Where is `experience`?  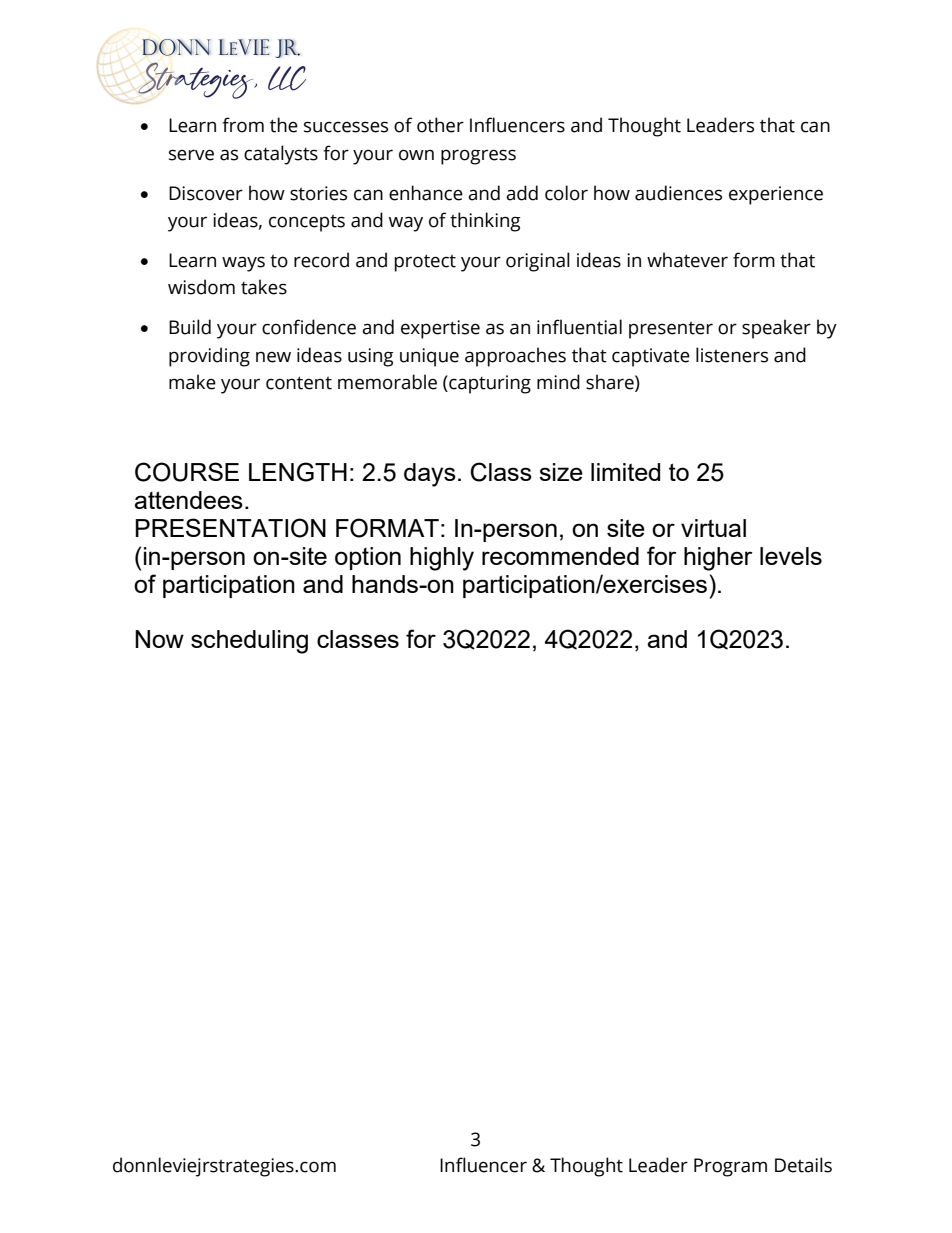
experience is located at coordinates (776, 195).
